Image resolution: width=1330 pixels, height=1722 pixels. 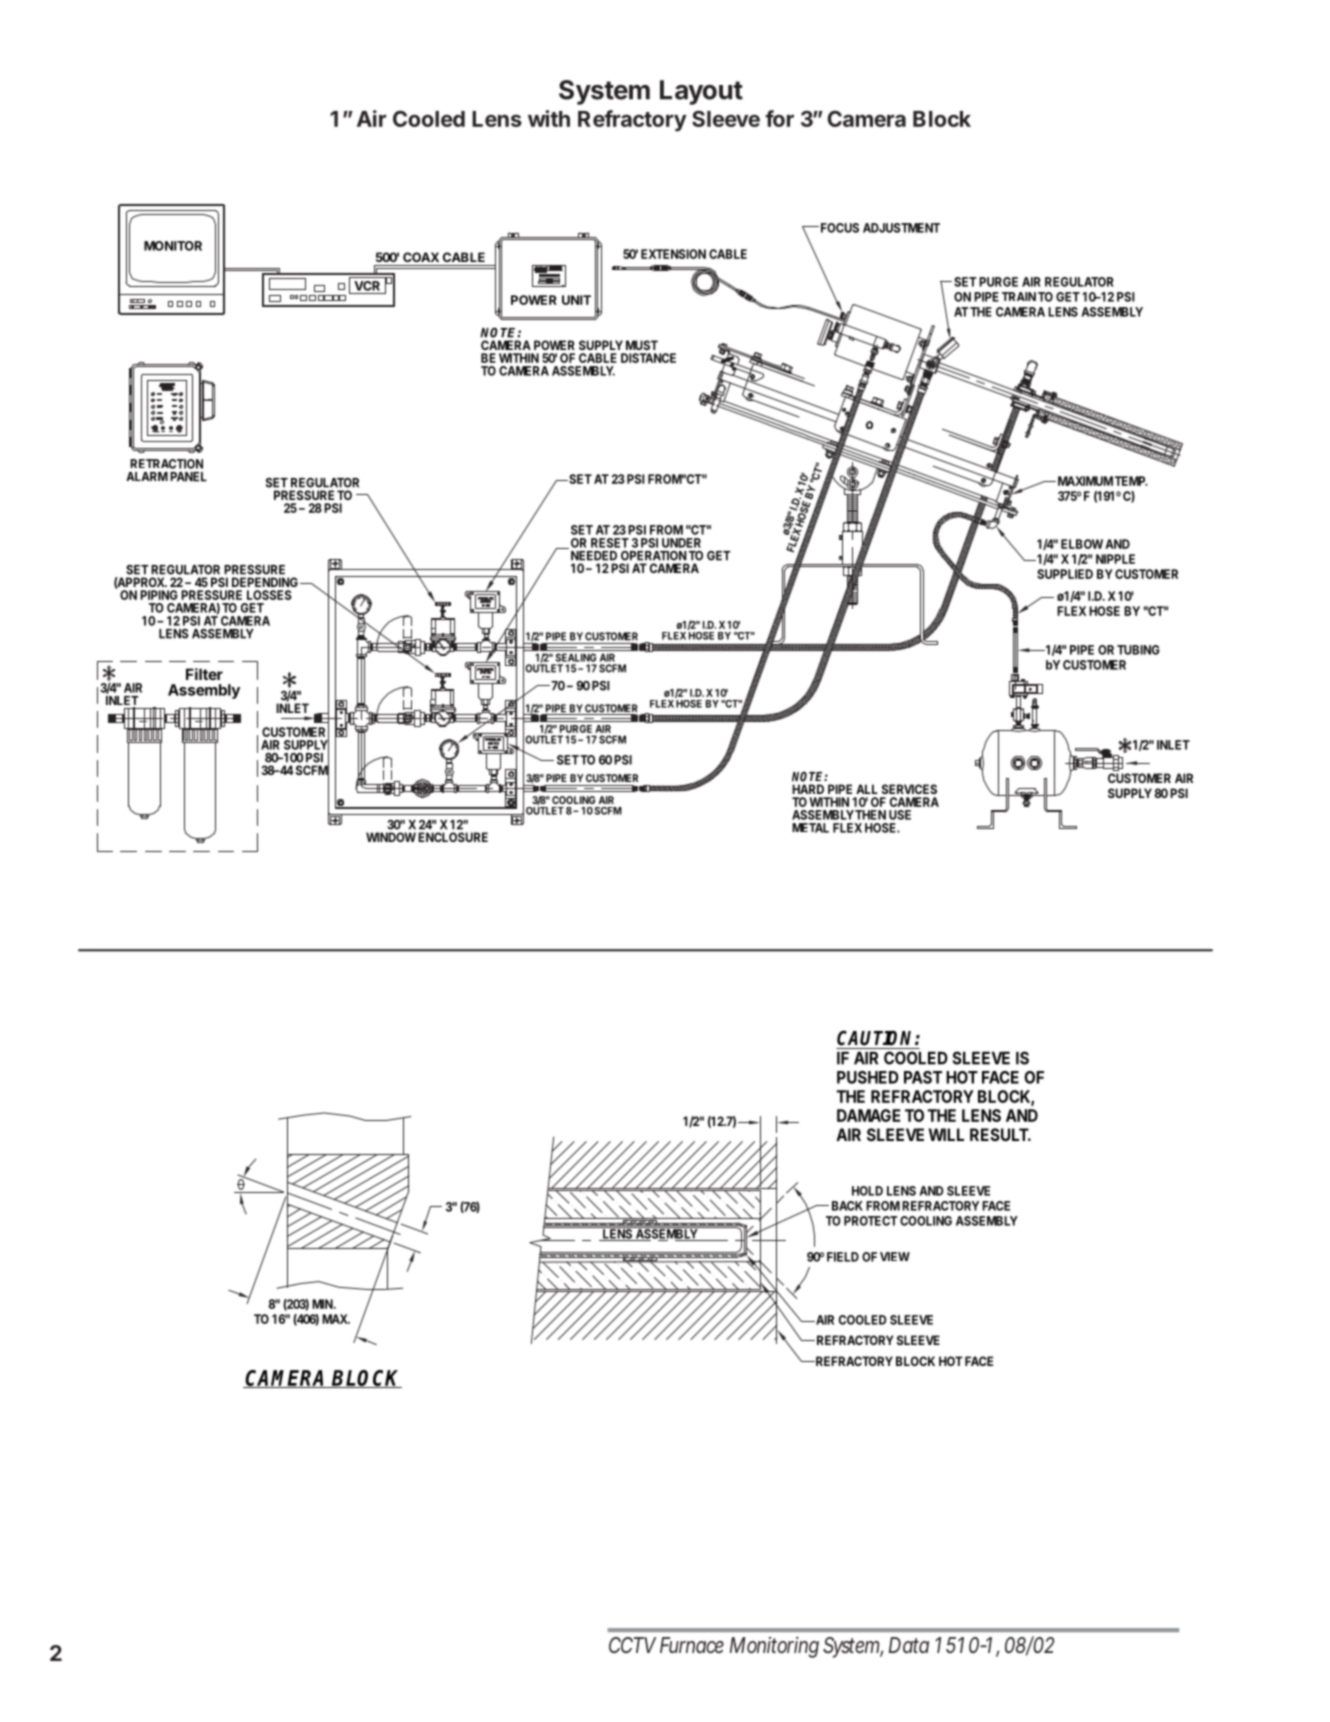 What do you see at coordinates (909, 1645) in the image?
I see `Data` at bounding box center [909, 1645].
